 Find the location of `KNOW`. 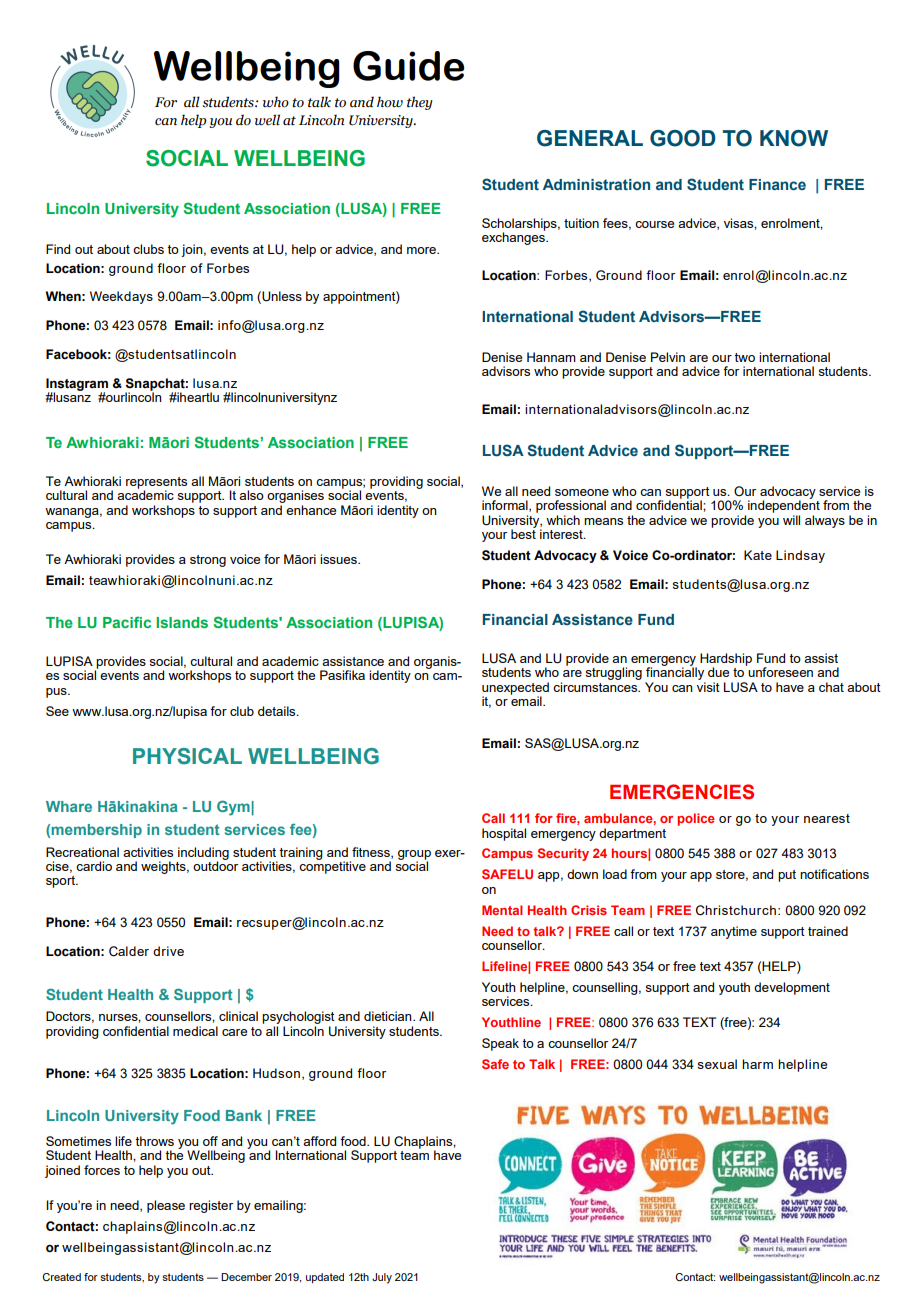

KNOW is located at coordinates (794, 138).
